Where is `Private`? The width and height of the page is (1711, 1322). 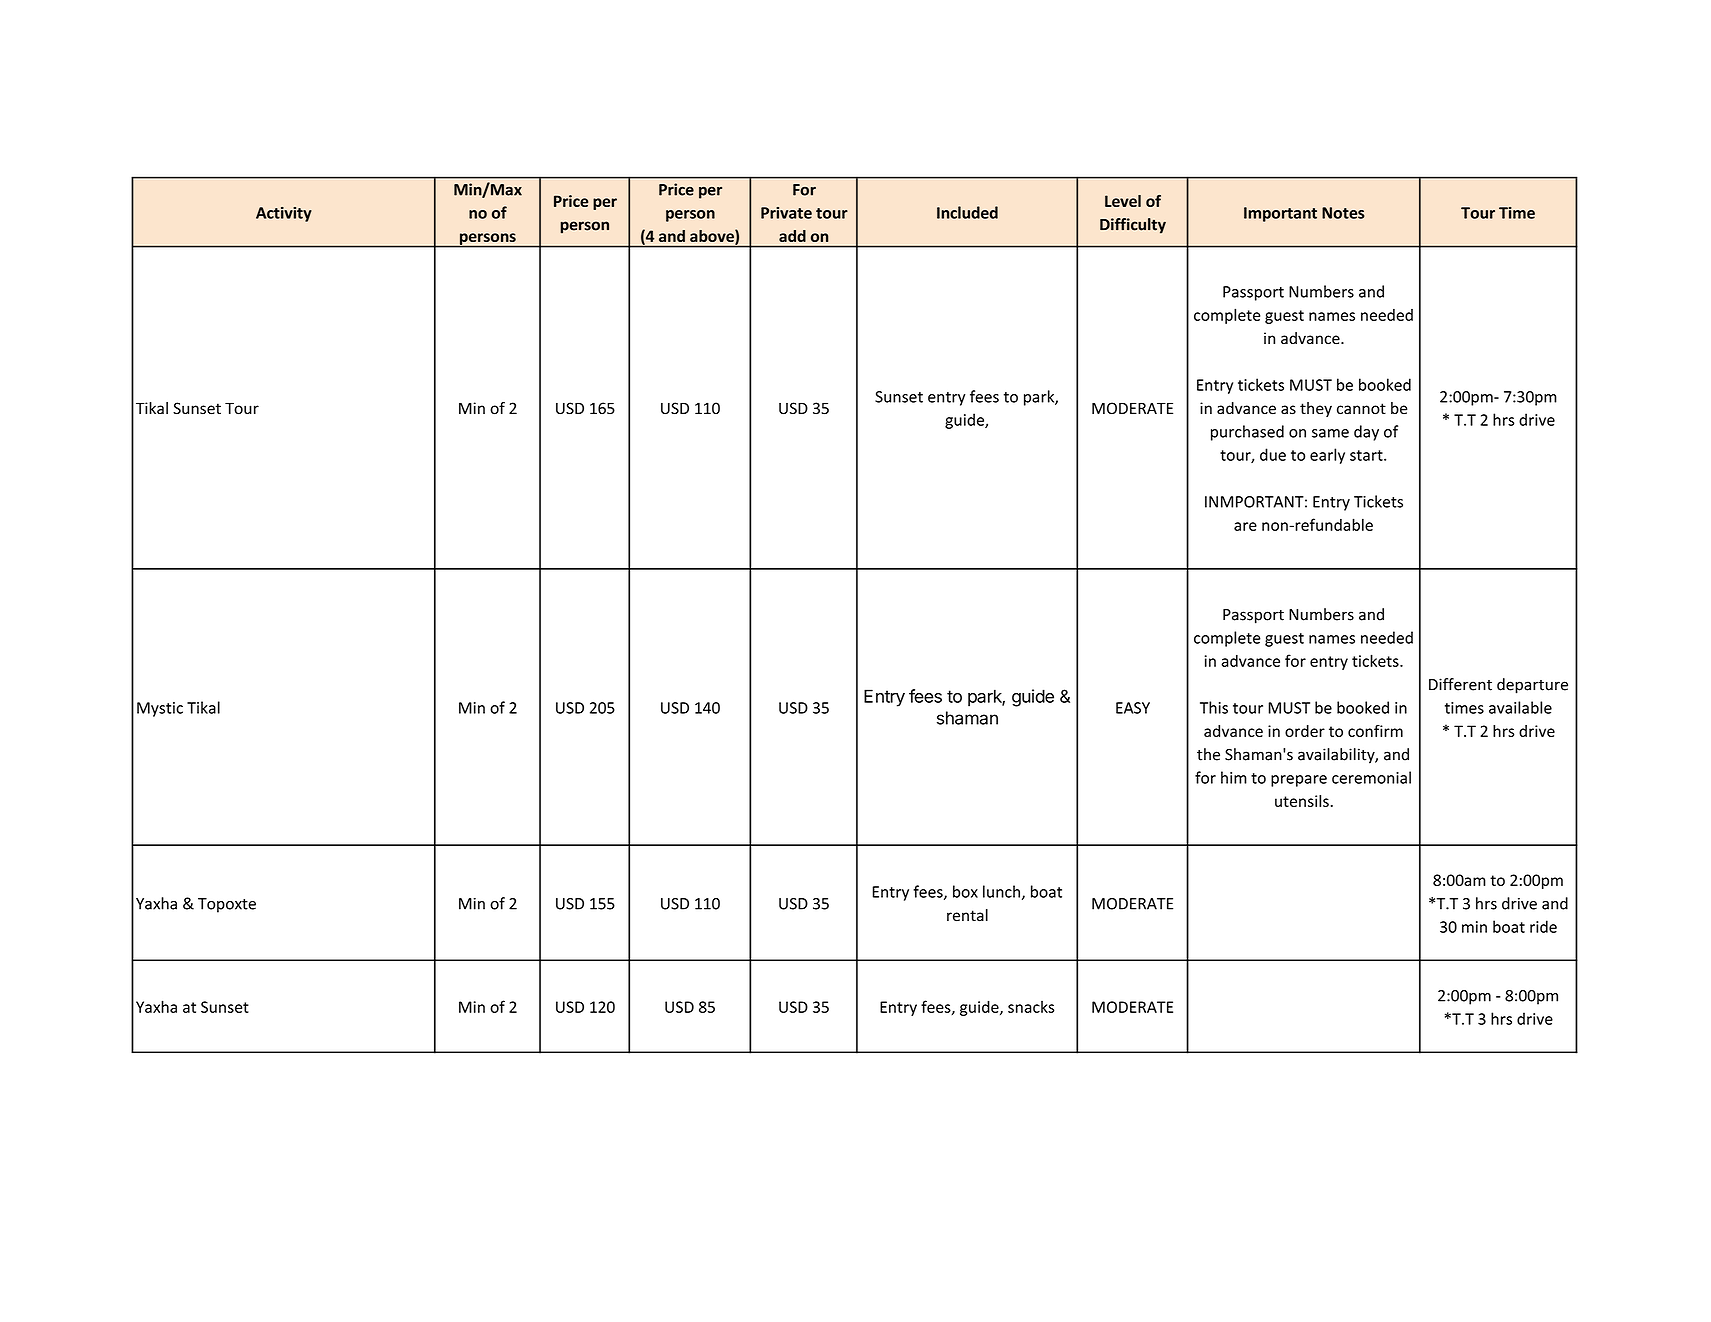 Private is located at coordinates (786, 213).
